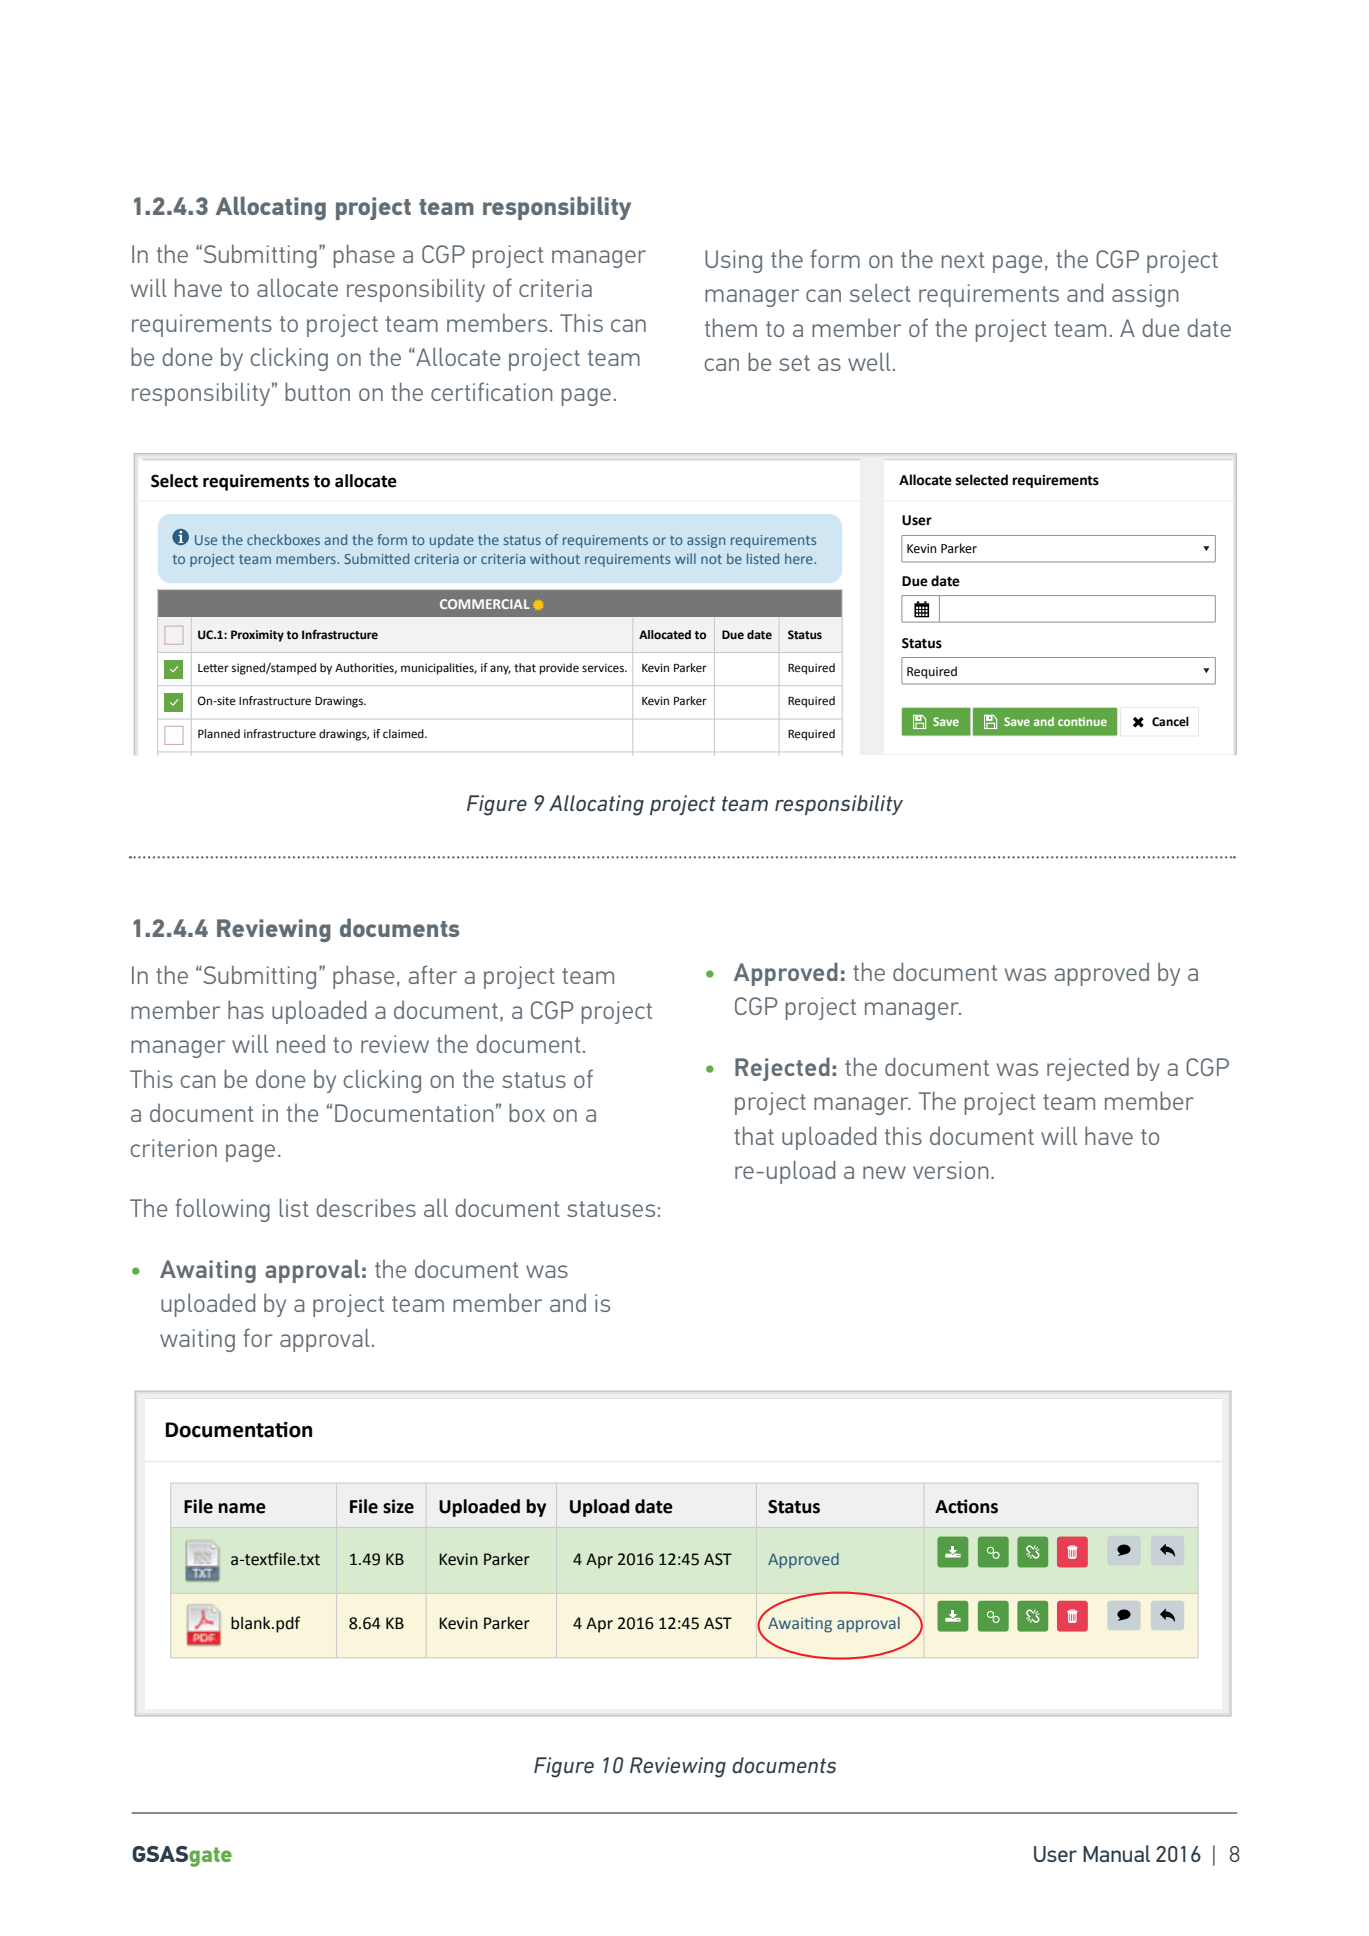 The width and height of the document is (1369, 1936). Describe the element at coordinates (492, 391) in the document. I see `certification` at that location.
